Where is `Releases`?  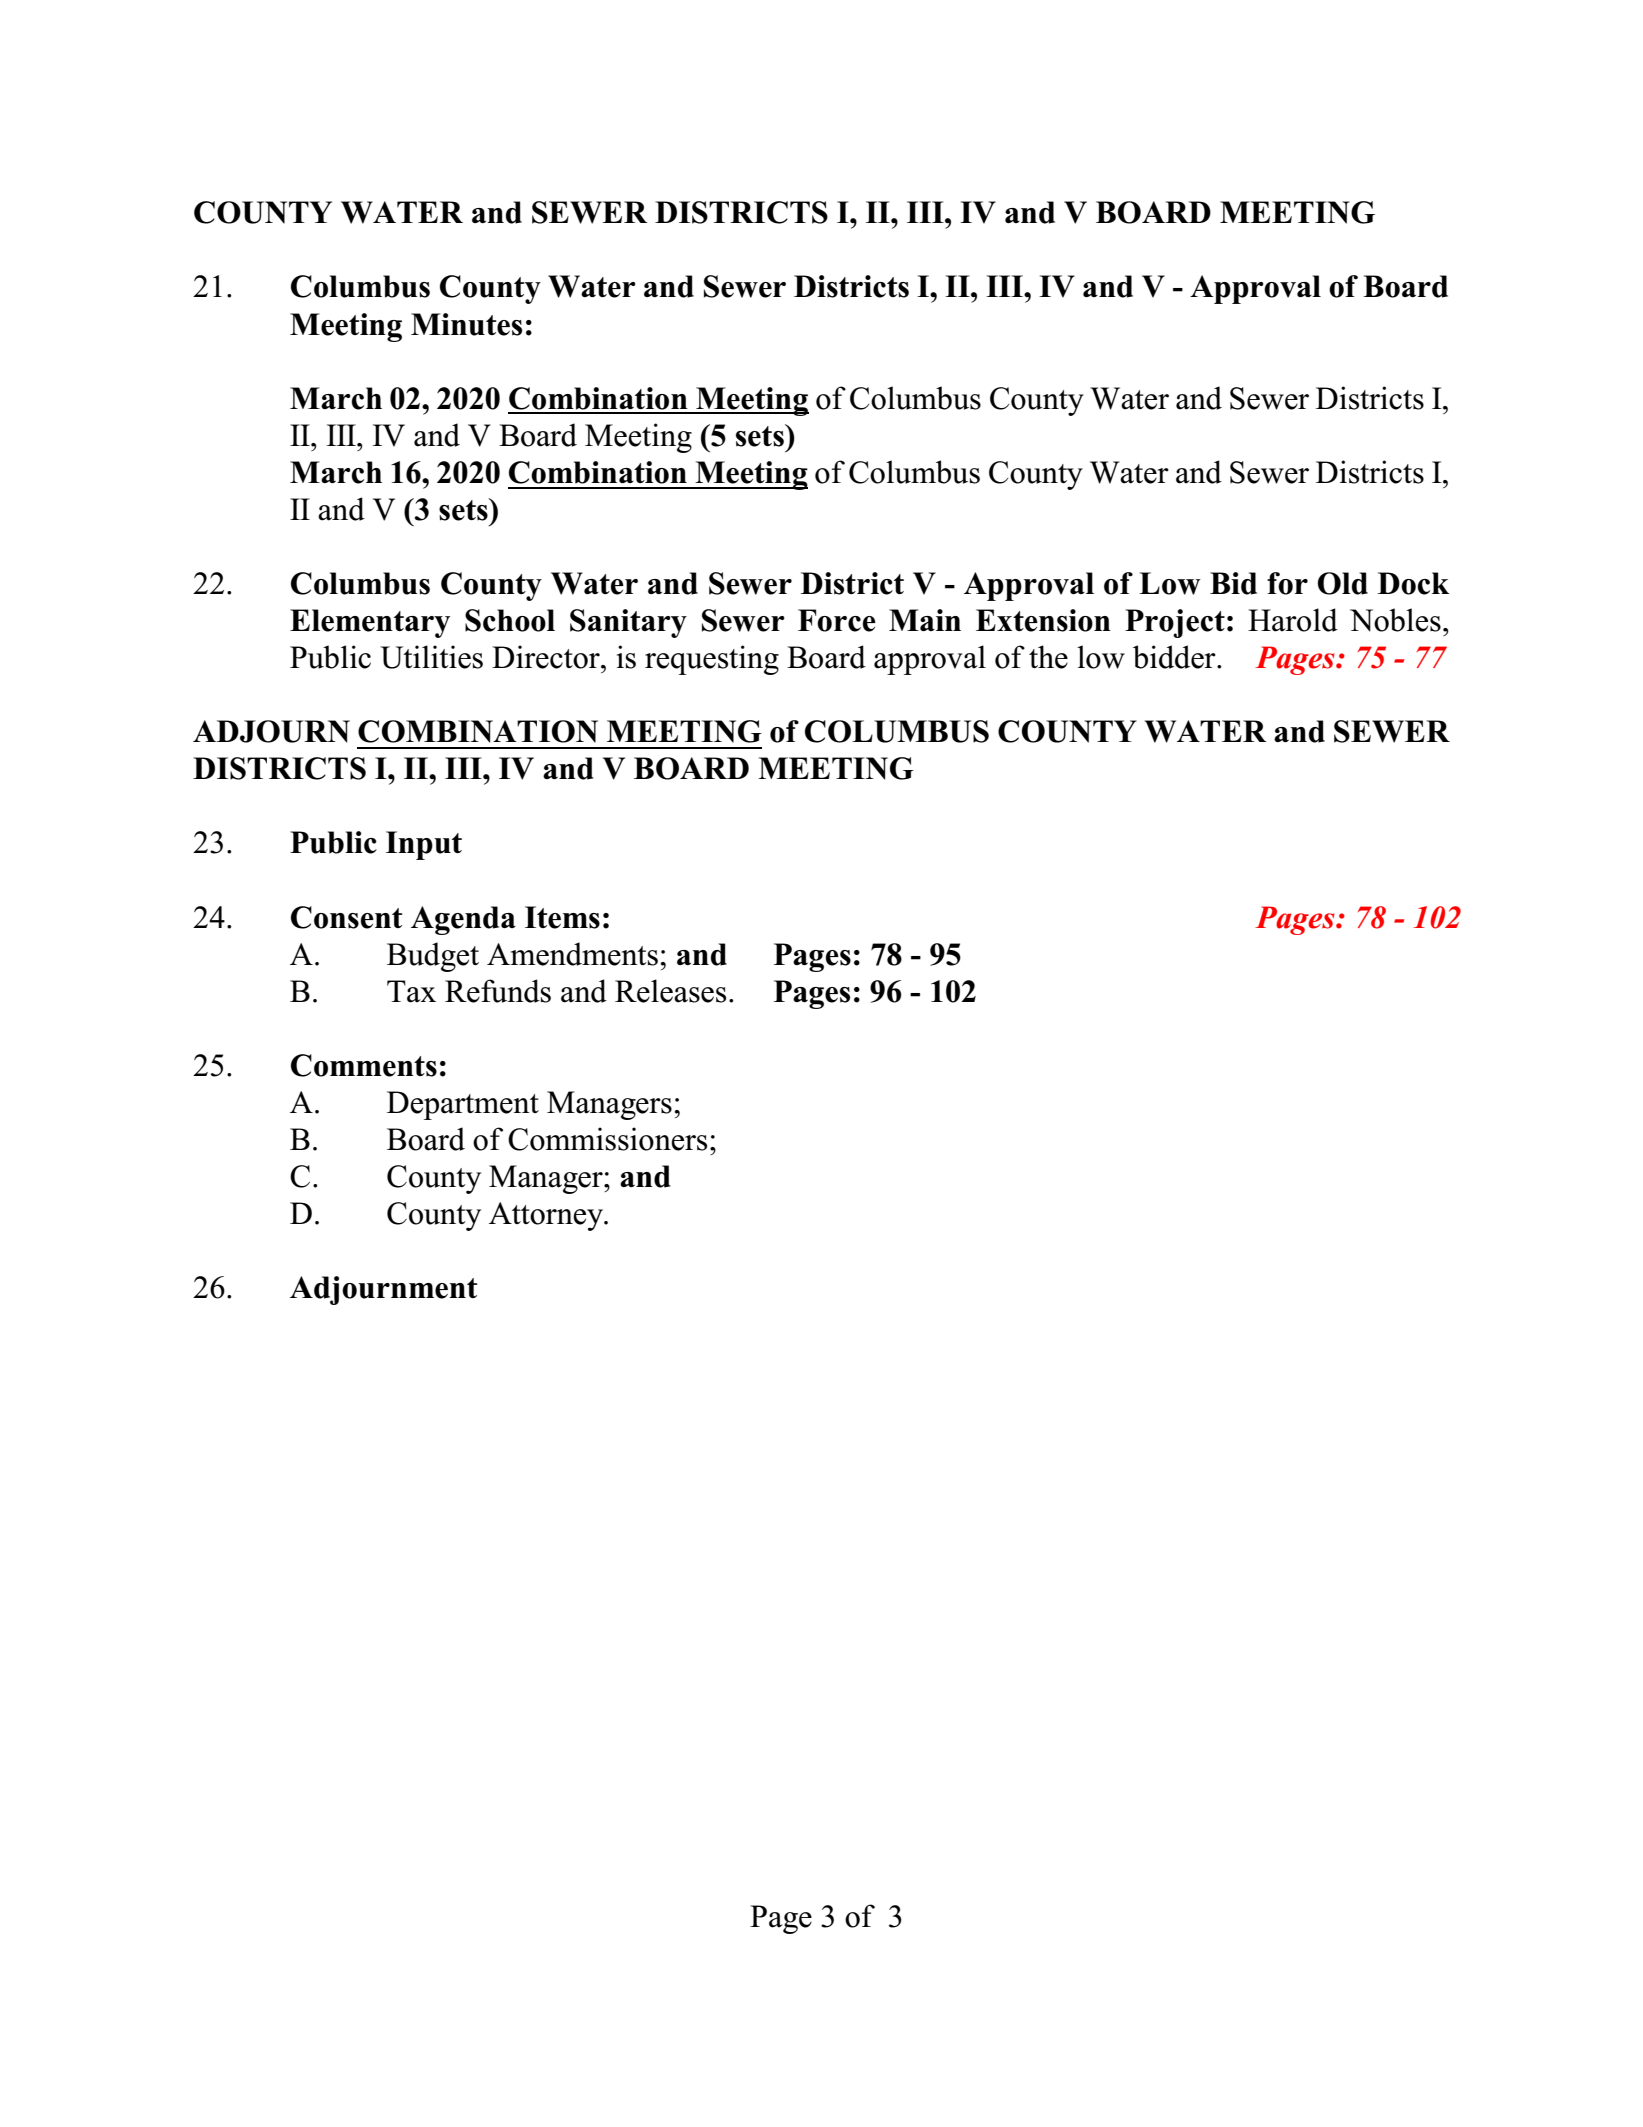 Releases is located at coordinates (670, 991).
